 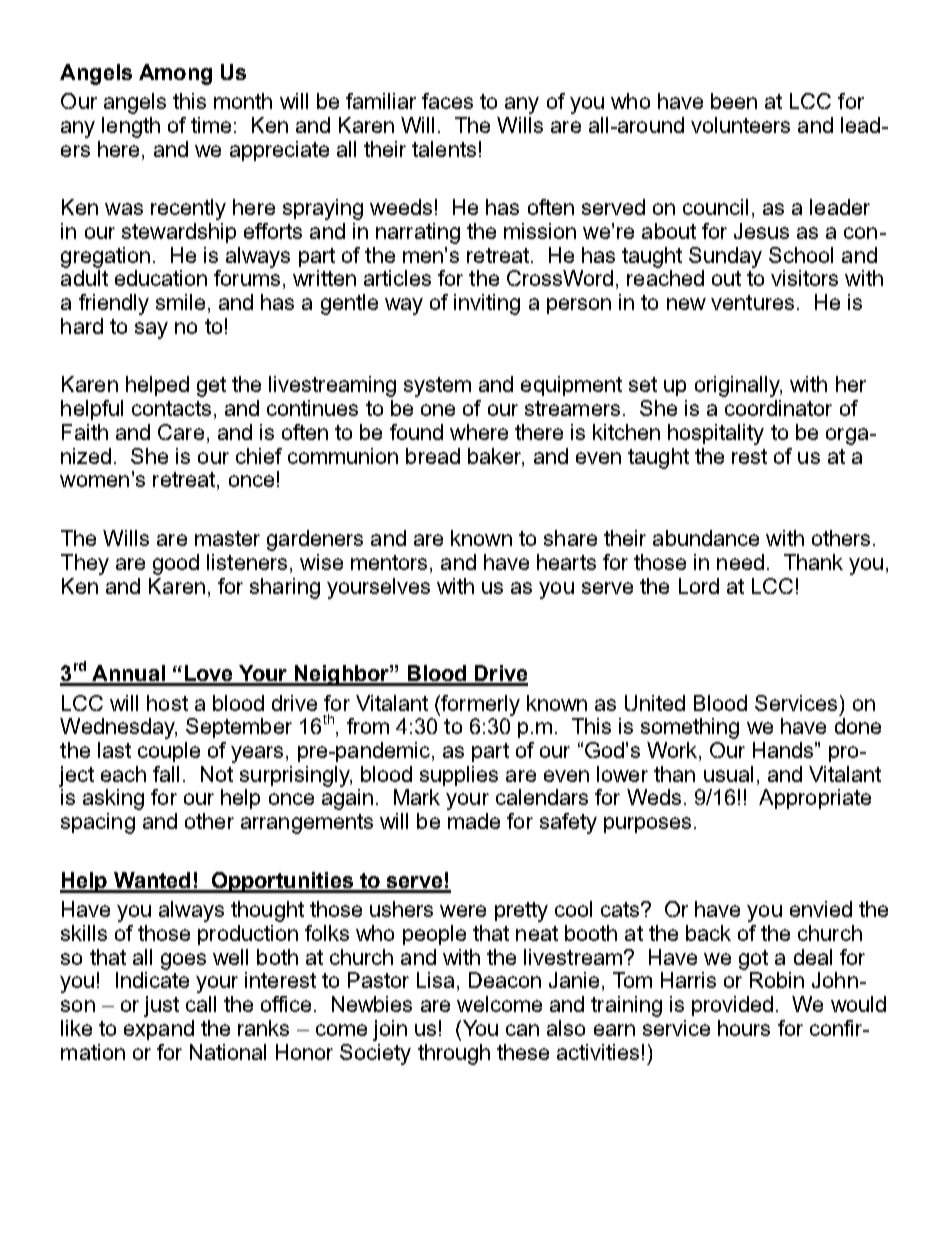 What do you see at coordinates (175, 74) in the document?
I see `Among` at bounding box center [175, 74].
